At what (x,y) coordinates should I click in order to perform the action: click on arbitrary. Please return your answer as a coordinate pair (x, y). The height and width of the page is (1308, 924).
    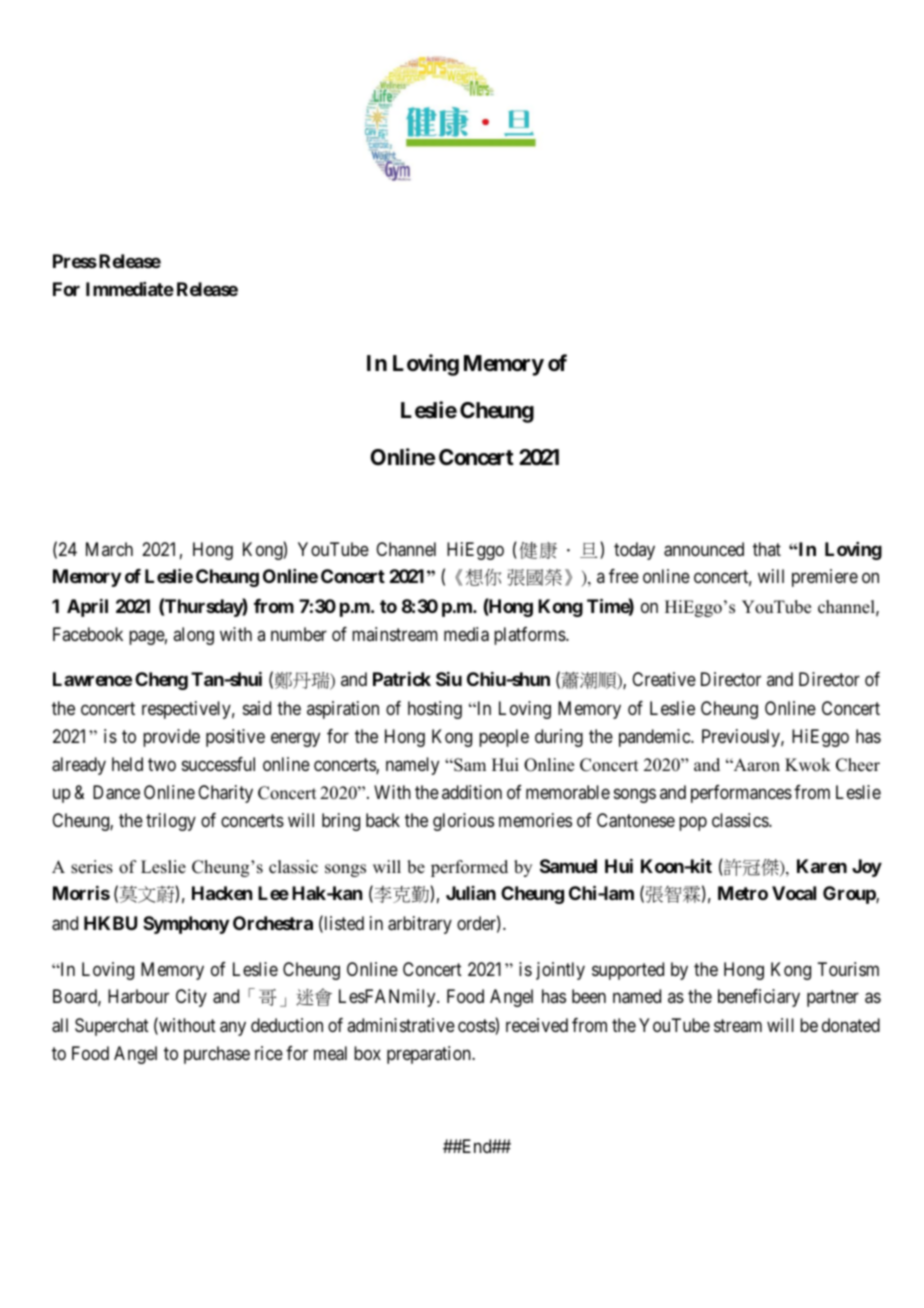
    Looking at the image, I should click on (420, 925).
